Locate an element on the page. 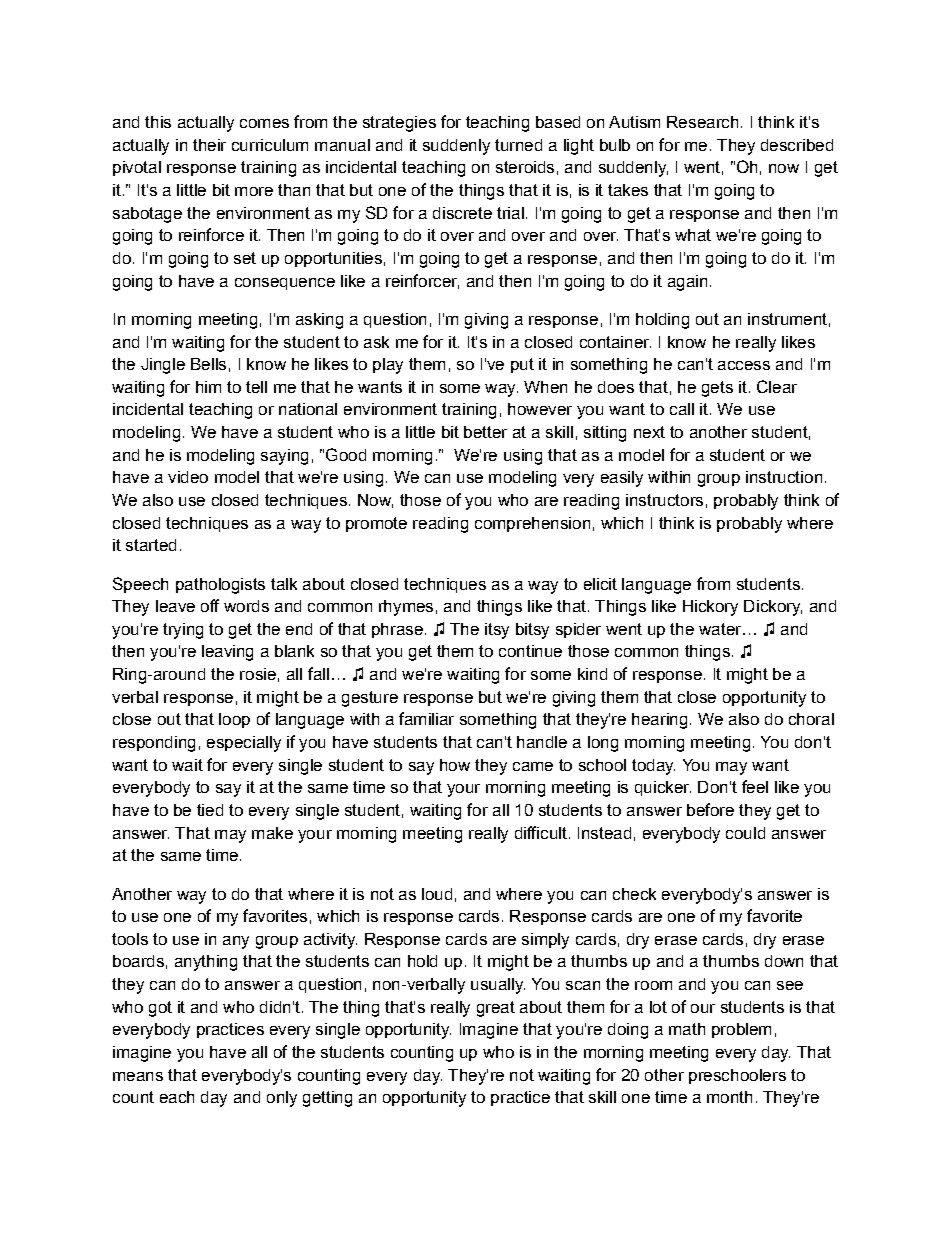 The width and height of the page is (952, 1233). means is located at coordinates (138, 1076).
